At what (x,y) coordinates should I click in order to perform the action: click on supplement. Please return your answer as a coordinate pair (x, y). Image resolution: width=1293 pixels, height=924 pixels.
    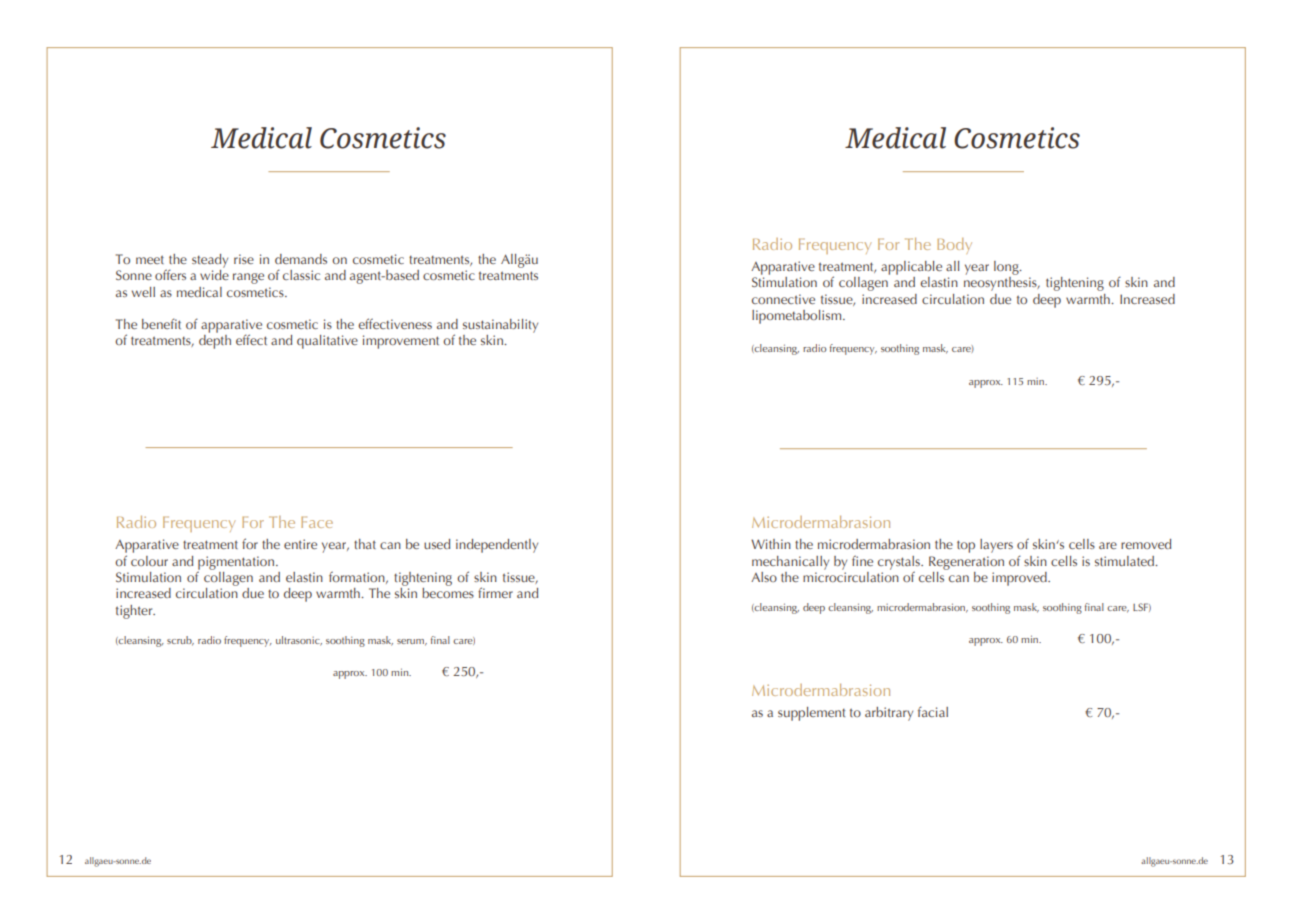
    Looking at the image, I should click on (811, 714).
